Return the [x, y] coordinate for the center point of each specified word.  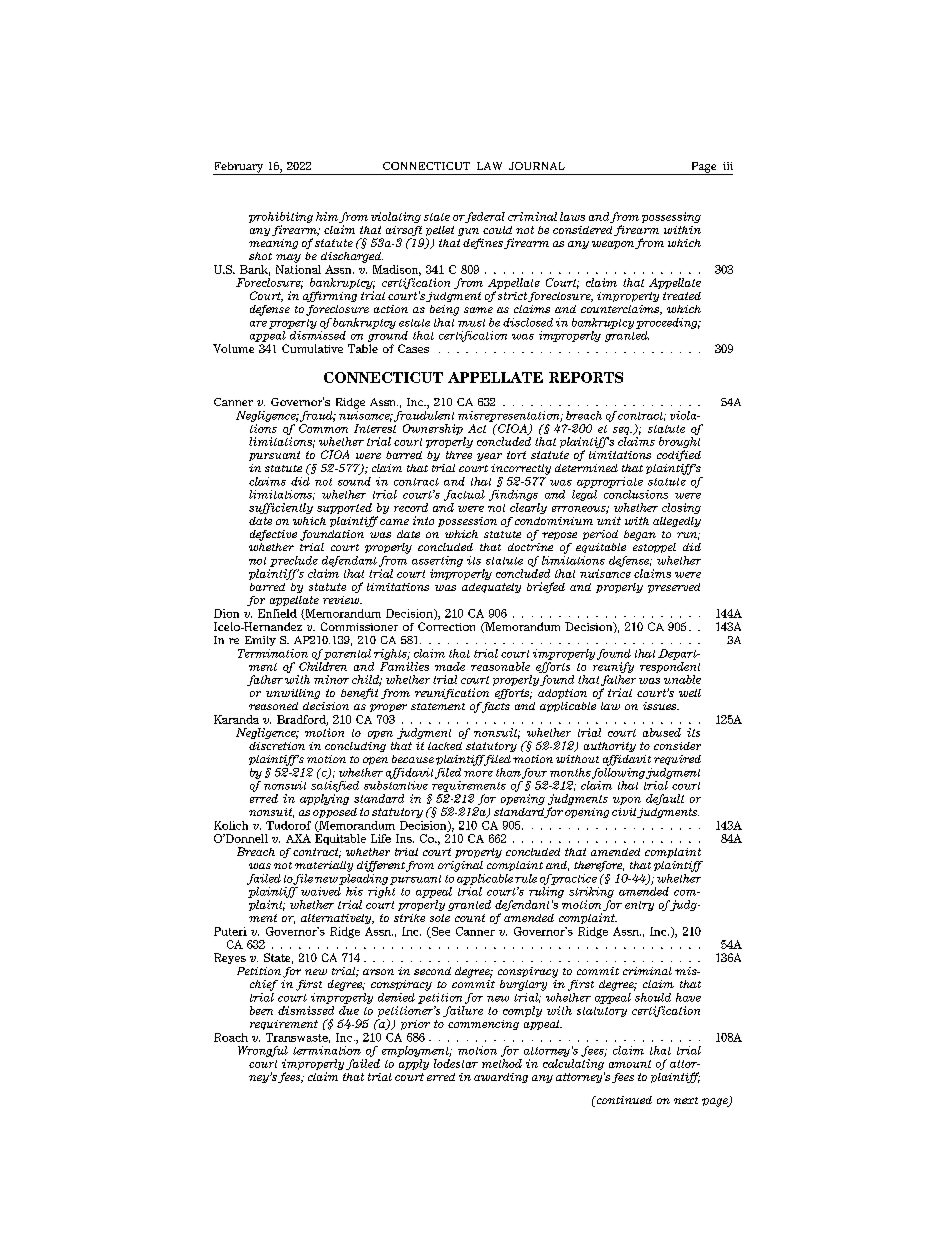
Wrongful [263, 1051]
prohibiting [281, 219]
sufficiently [281, 508]
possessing [671, 217]
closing [681, 508]
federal [484, 217]
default [665, 799]
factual [464, 495]
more [478, 774]
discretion [277, 746]
